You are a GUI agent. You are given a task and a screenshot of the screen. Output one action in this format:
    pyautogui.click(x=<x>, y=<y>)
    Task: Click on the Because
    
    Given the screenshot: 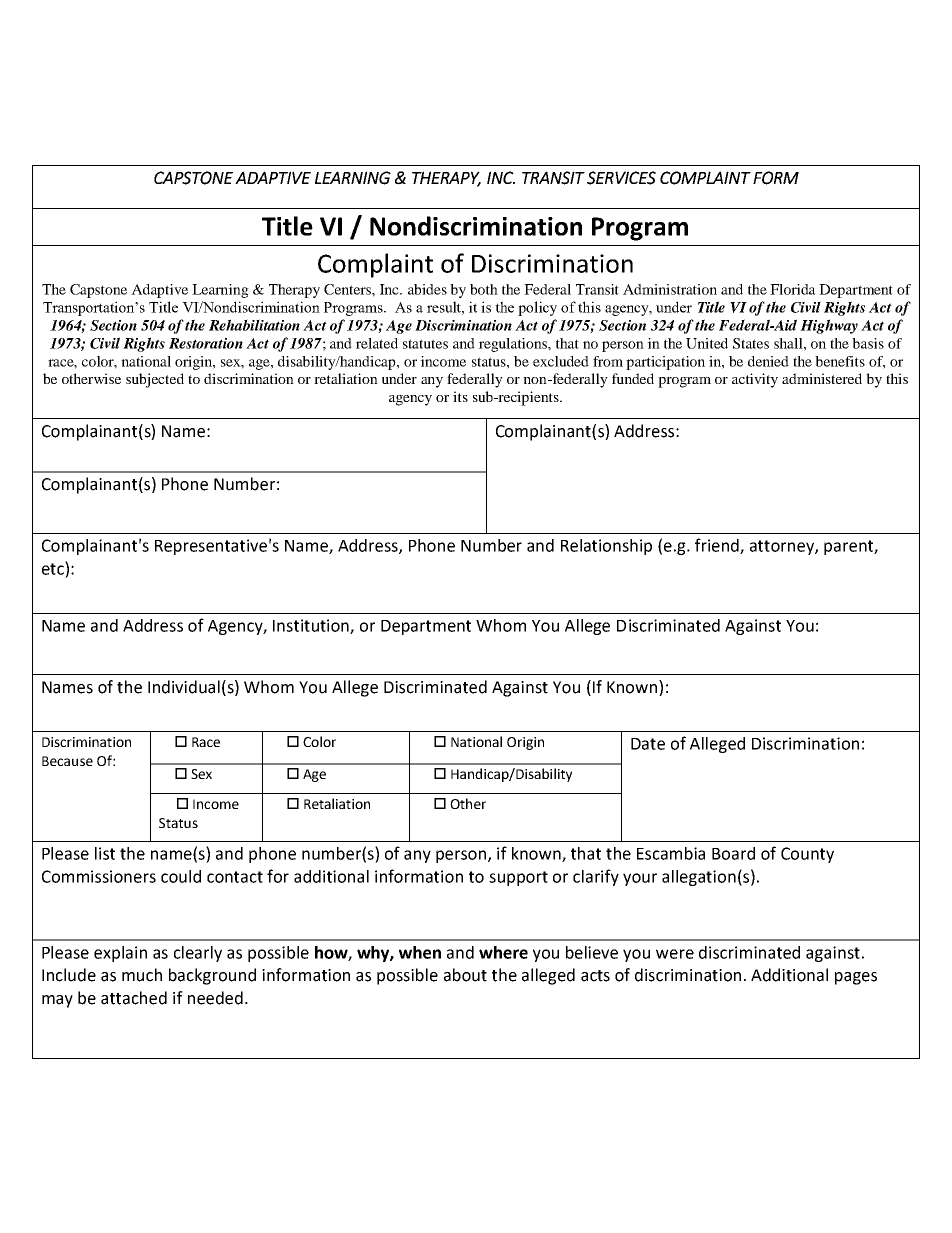 What is the action you would take?
    pyautogui.click(x=67, y=761)
